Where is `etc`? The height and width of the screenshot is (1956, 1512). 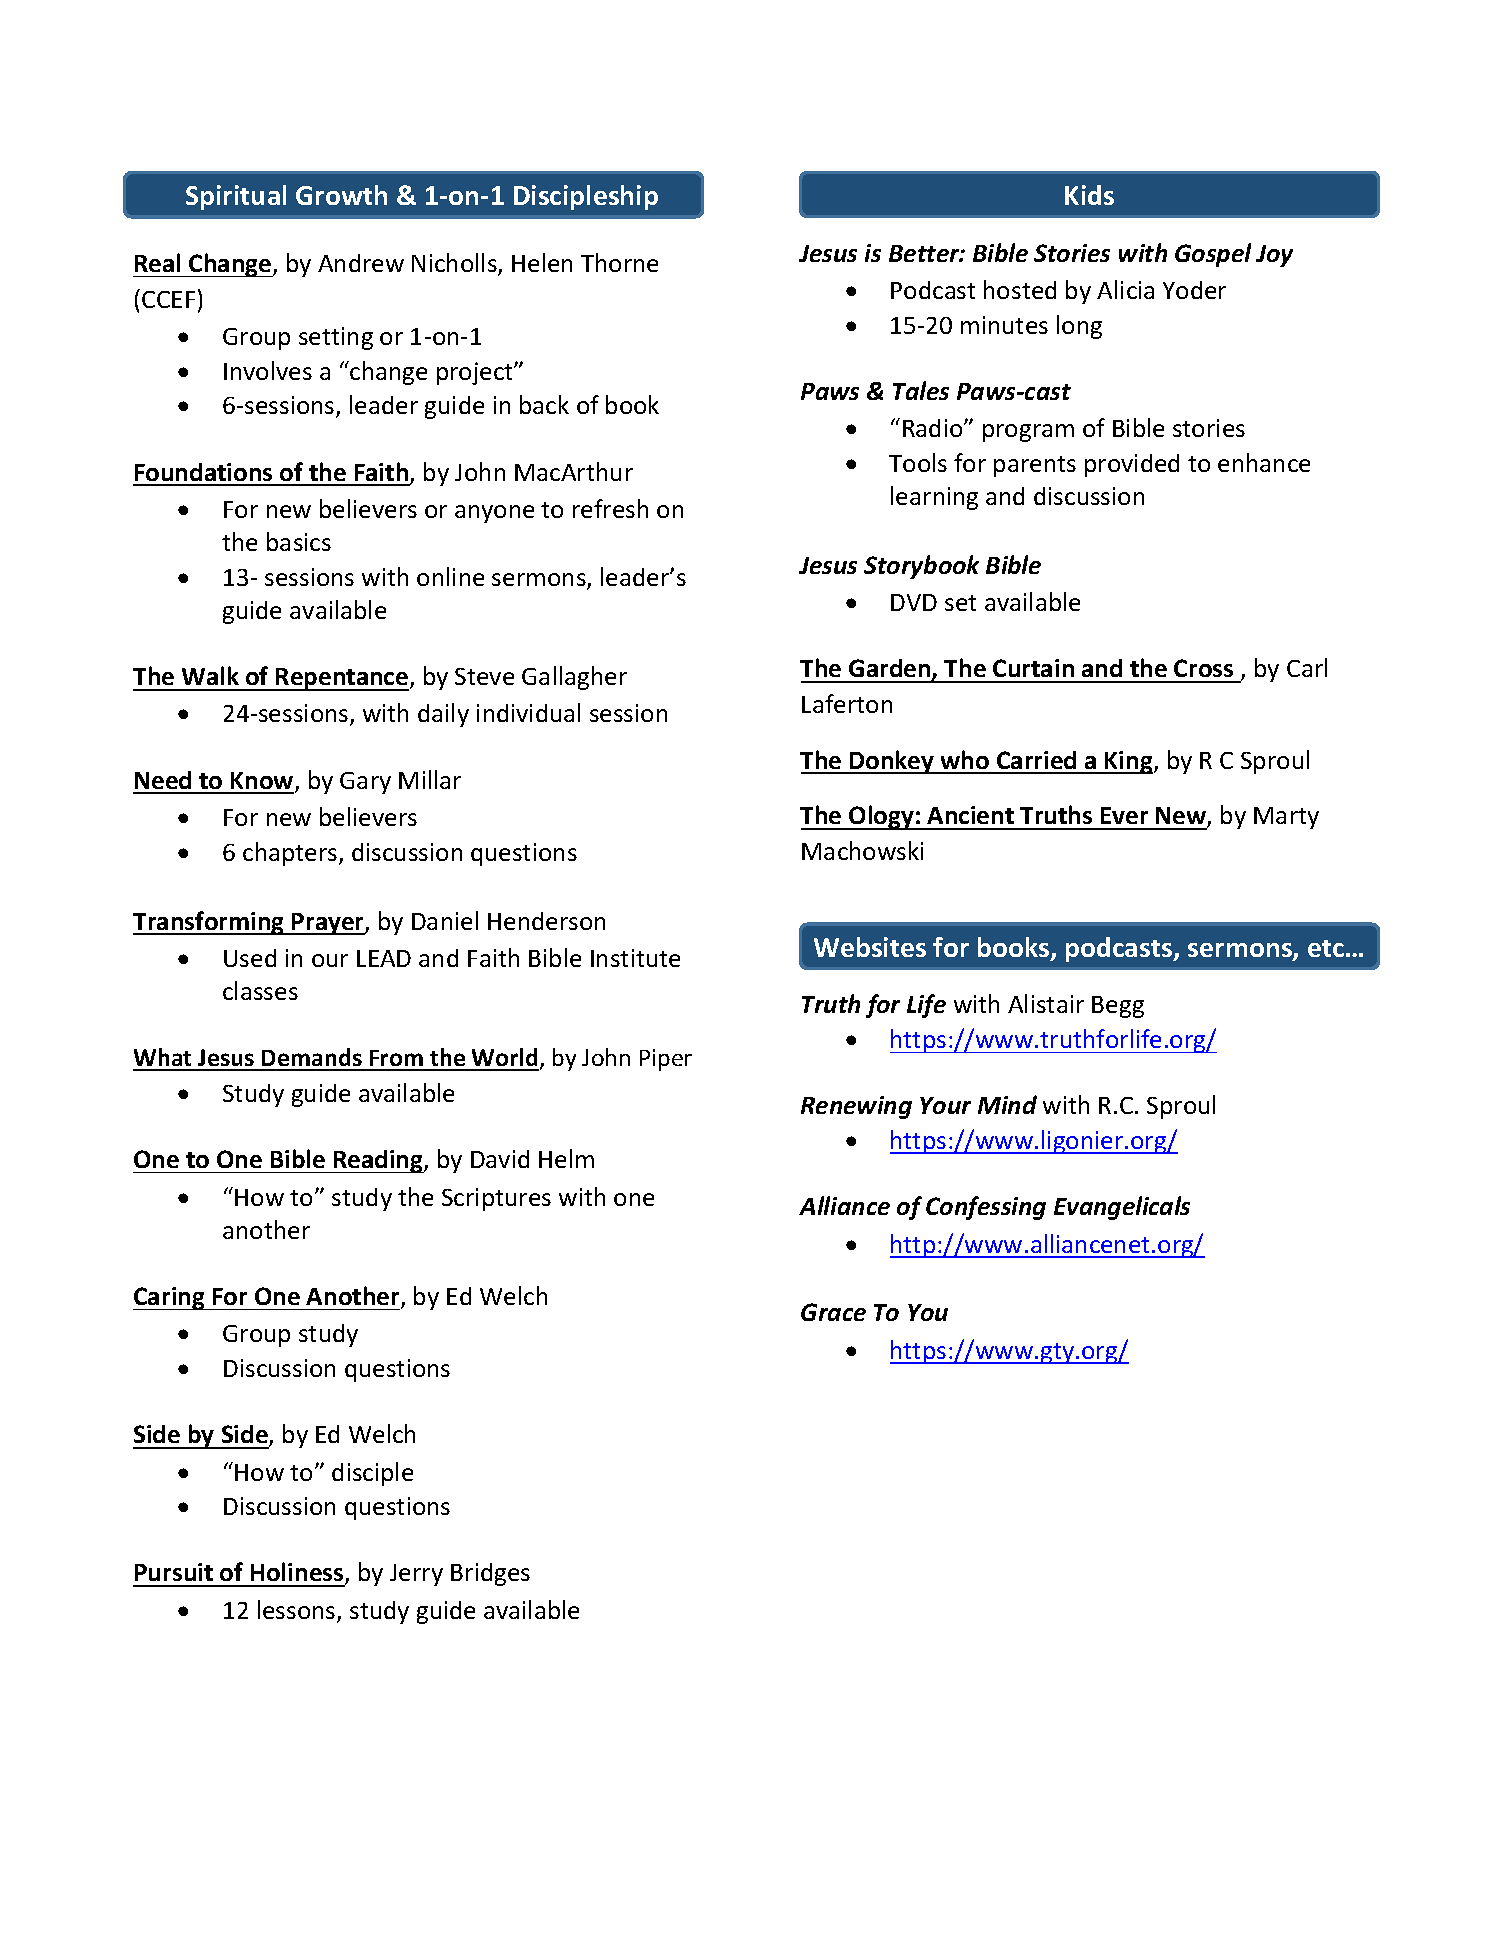 etc is located at coordinates (1326, 948).
